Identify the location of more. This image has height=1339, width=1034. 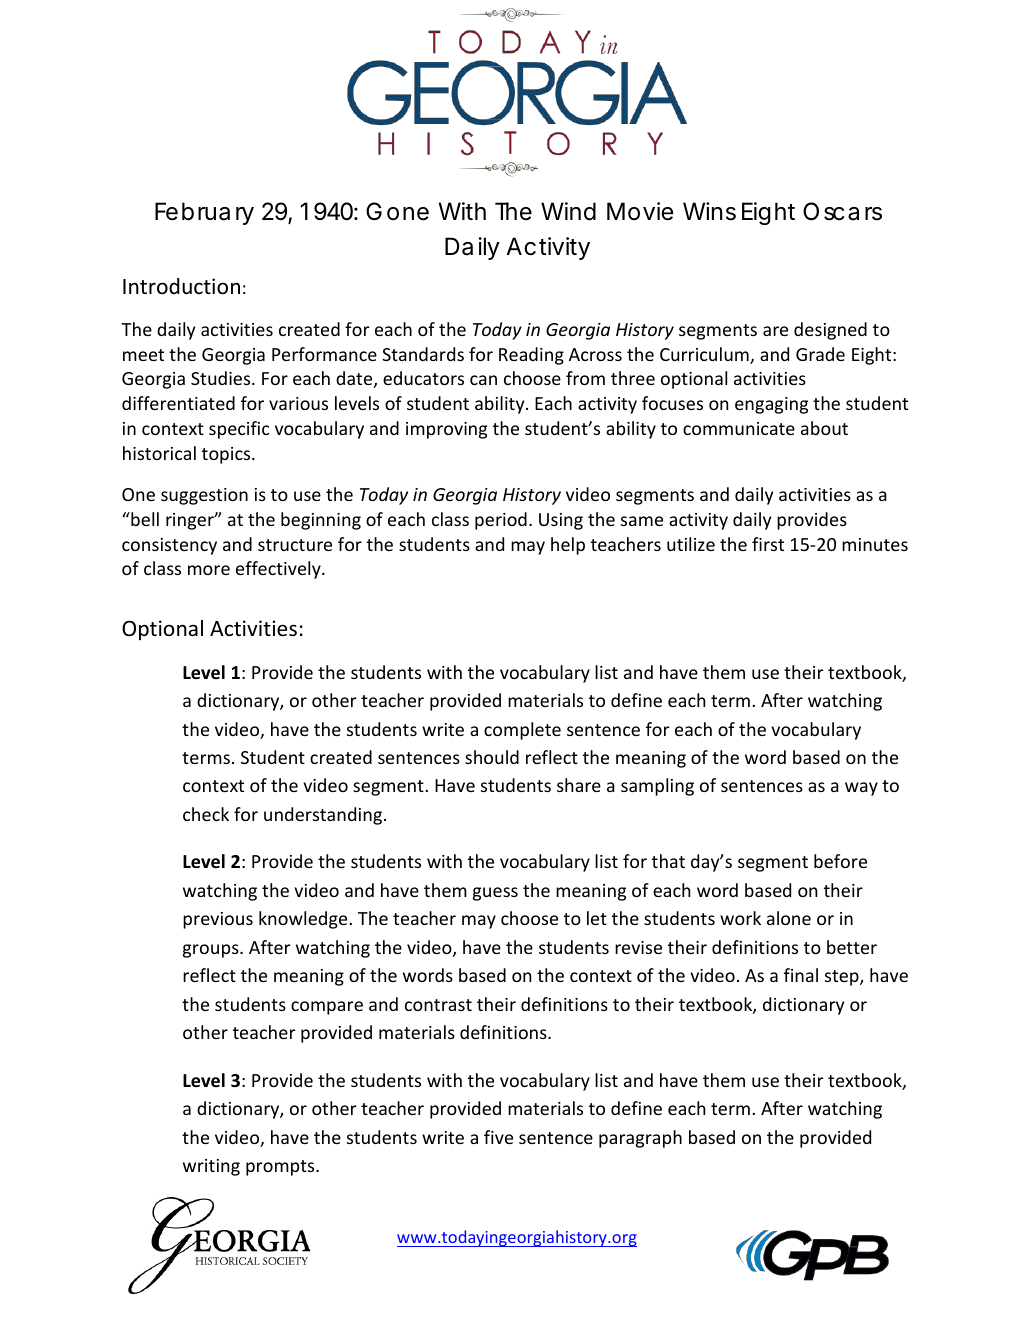
(209, 570).
